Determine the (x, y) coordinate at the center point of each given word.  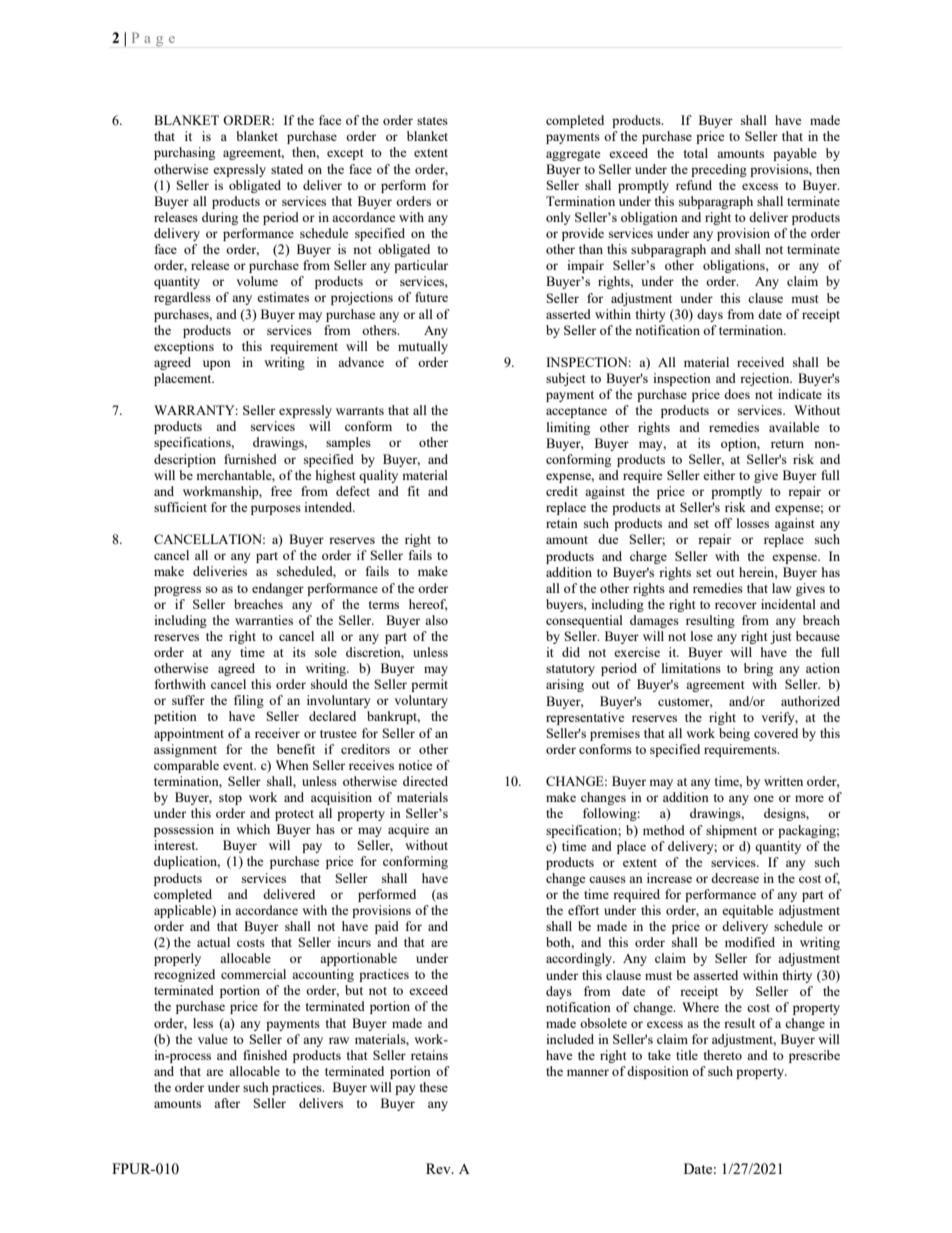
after (227, 1103)
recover (736, 605)
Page (153, 39)
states (432, 121)
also (436, 620)
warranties (264, 620)
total (695, 153)
